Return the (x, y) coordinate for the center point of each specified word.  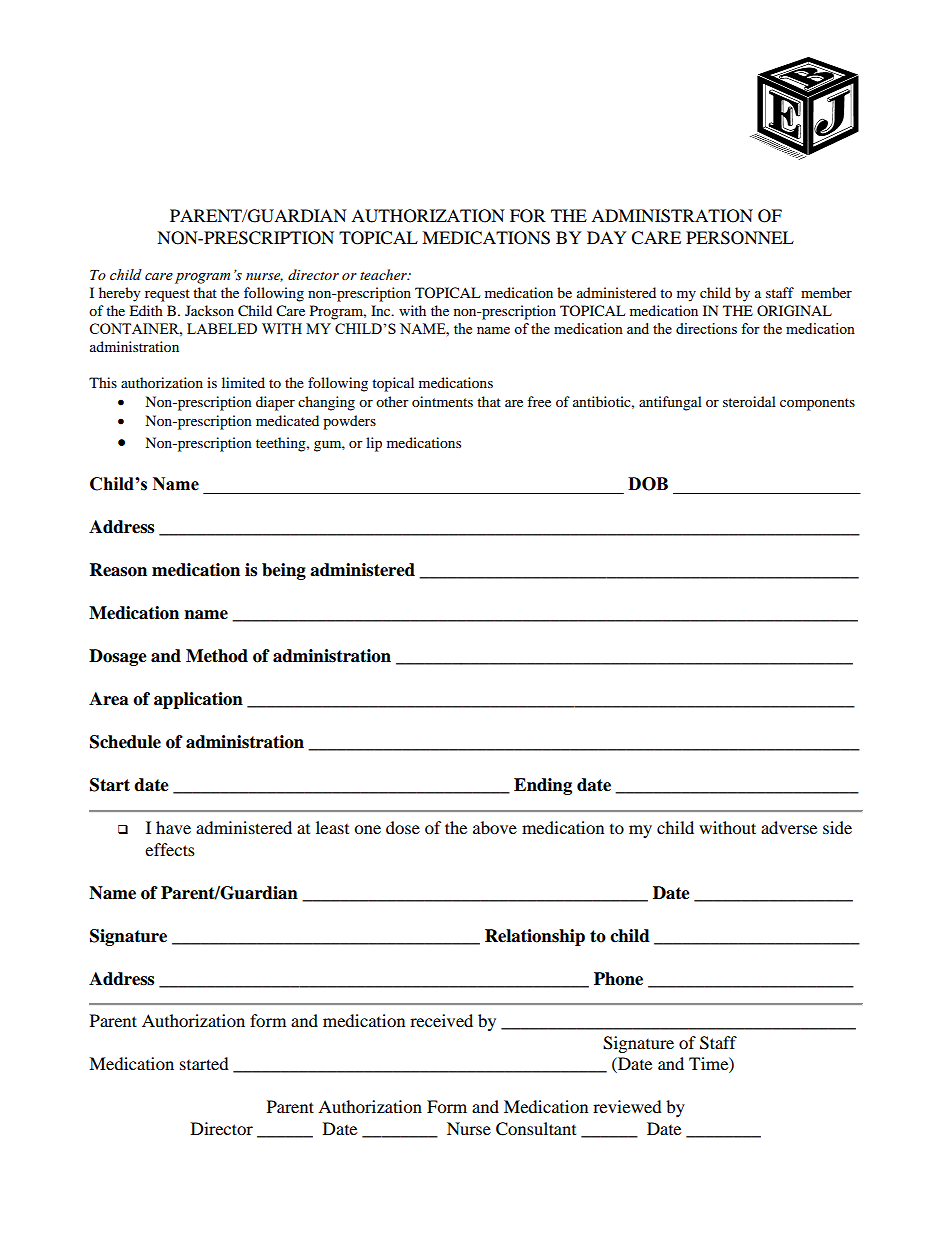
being (284, 571)
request (167, 295)
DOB (648, 484)
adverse (789, 827)
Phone (618, 979)
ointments (442, 401)
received (441, 1020)
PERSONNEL (740, 238)
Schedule (125, 742)
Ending (543, 786)
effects (170, 849)
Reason (118, 570)
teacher (385, 274)
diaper (275, 403)
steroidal (749, 401)
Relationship (535, 937)
